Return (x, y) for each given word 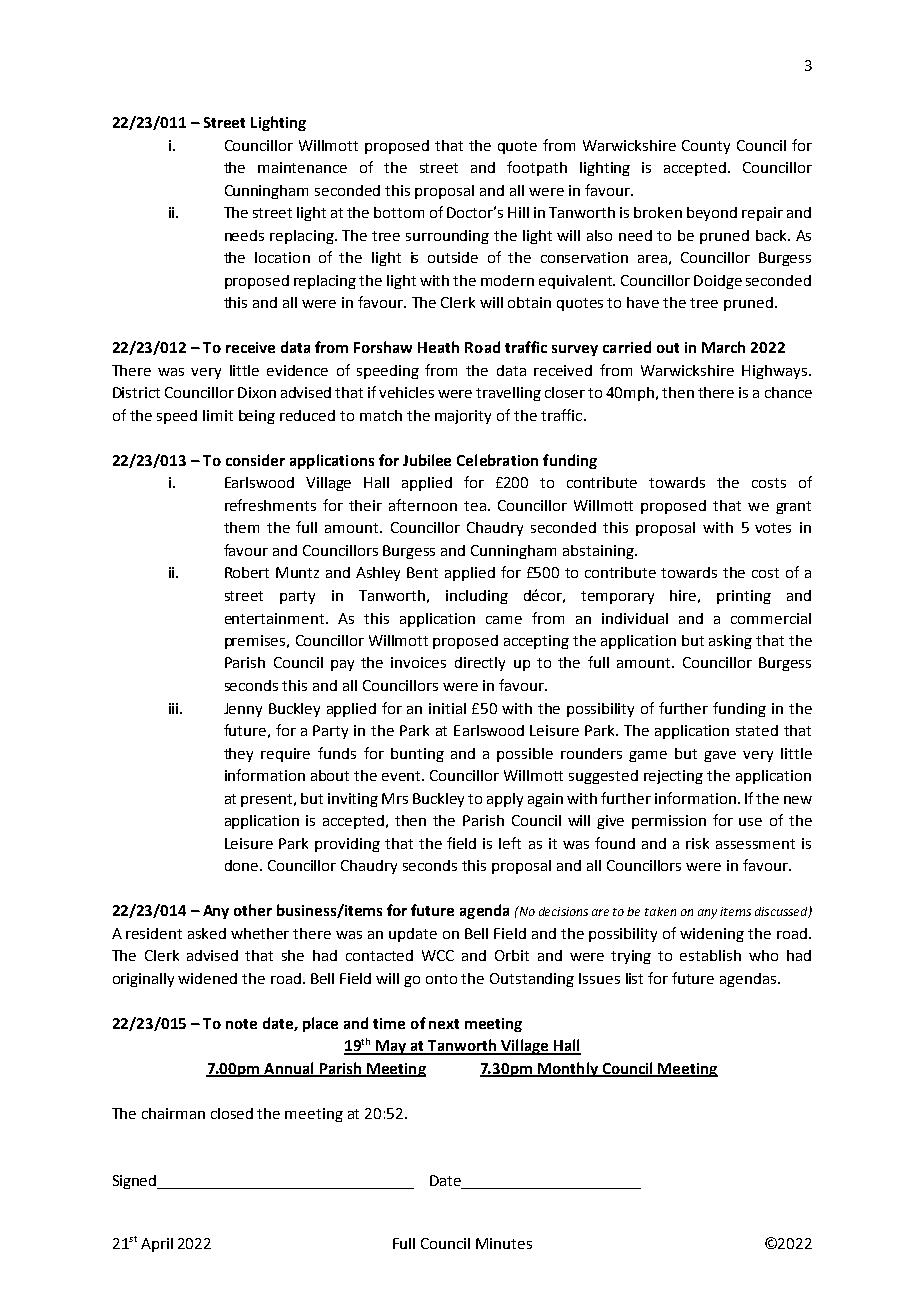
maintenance (302, 167)
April (157, 1245)
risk (697, 843)
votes (773, 528)
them (241, 527)
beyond (712, 214)
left (510, 843)
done (243, 865)
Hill (518, 212)
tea (475, 506)
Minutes (504, 1243)
